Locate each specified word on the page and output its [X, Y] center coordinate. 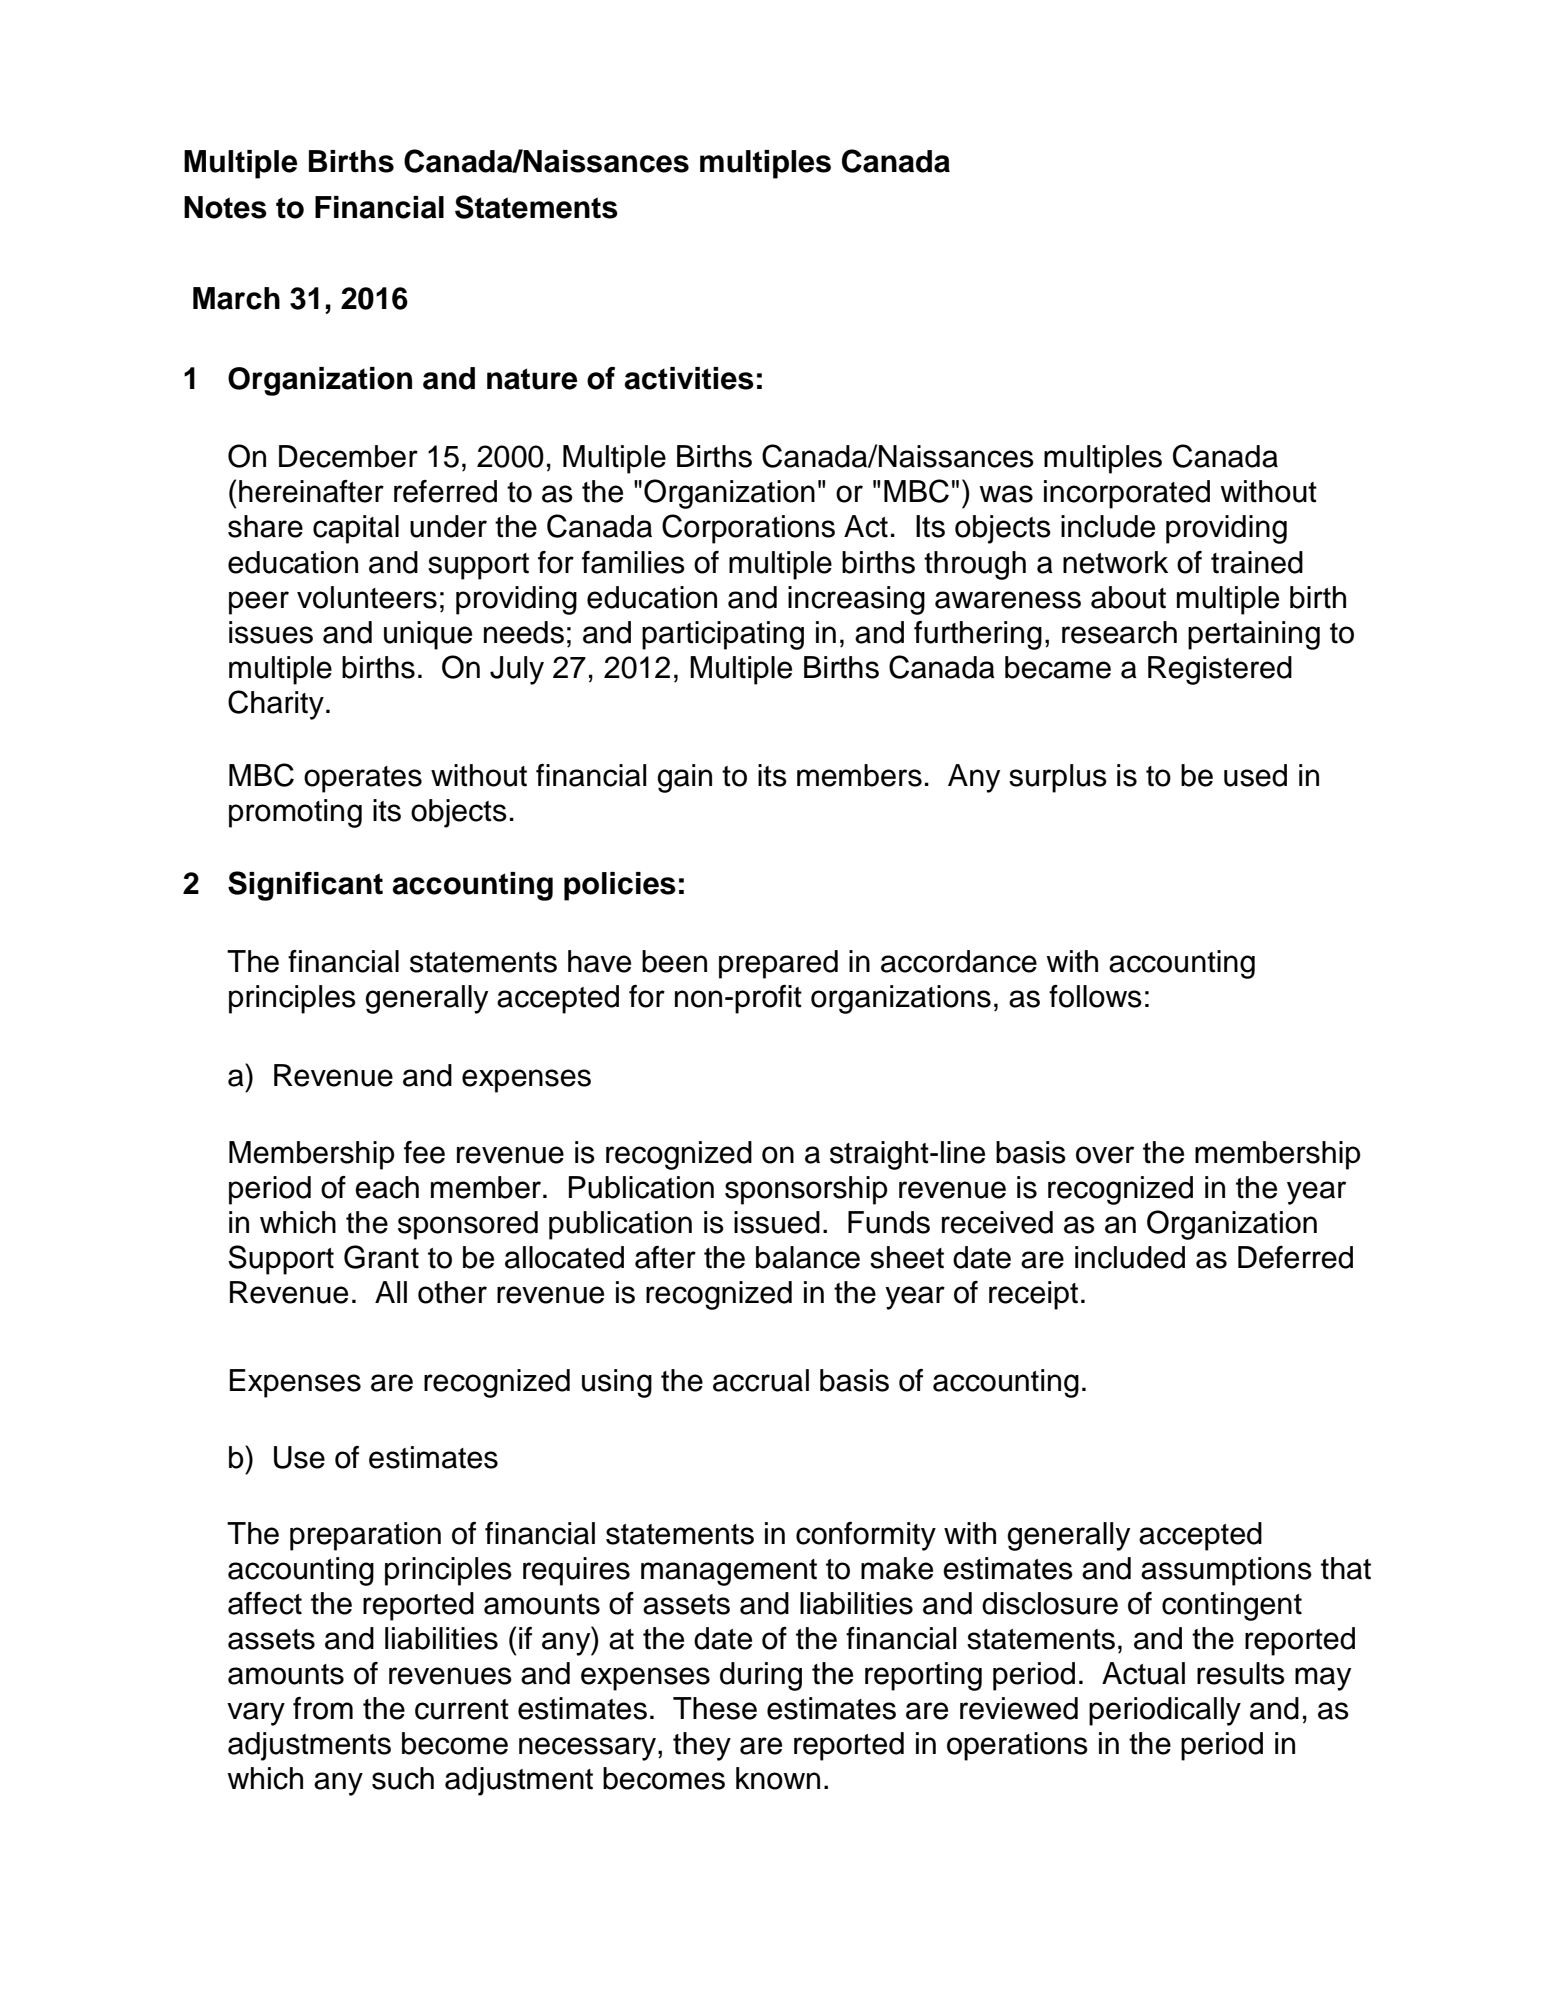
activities [689, 378]
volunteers [367, 597]
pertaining [1254, 635]
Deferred [1295, 1257]
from [323, 1708]
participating [723, 635]
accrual [761, 1380]
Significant [305, 886]
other [452, 1292]
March [236, 298]
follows [1095, 996]
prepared [778, 964]
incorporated [1127, 494]
